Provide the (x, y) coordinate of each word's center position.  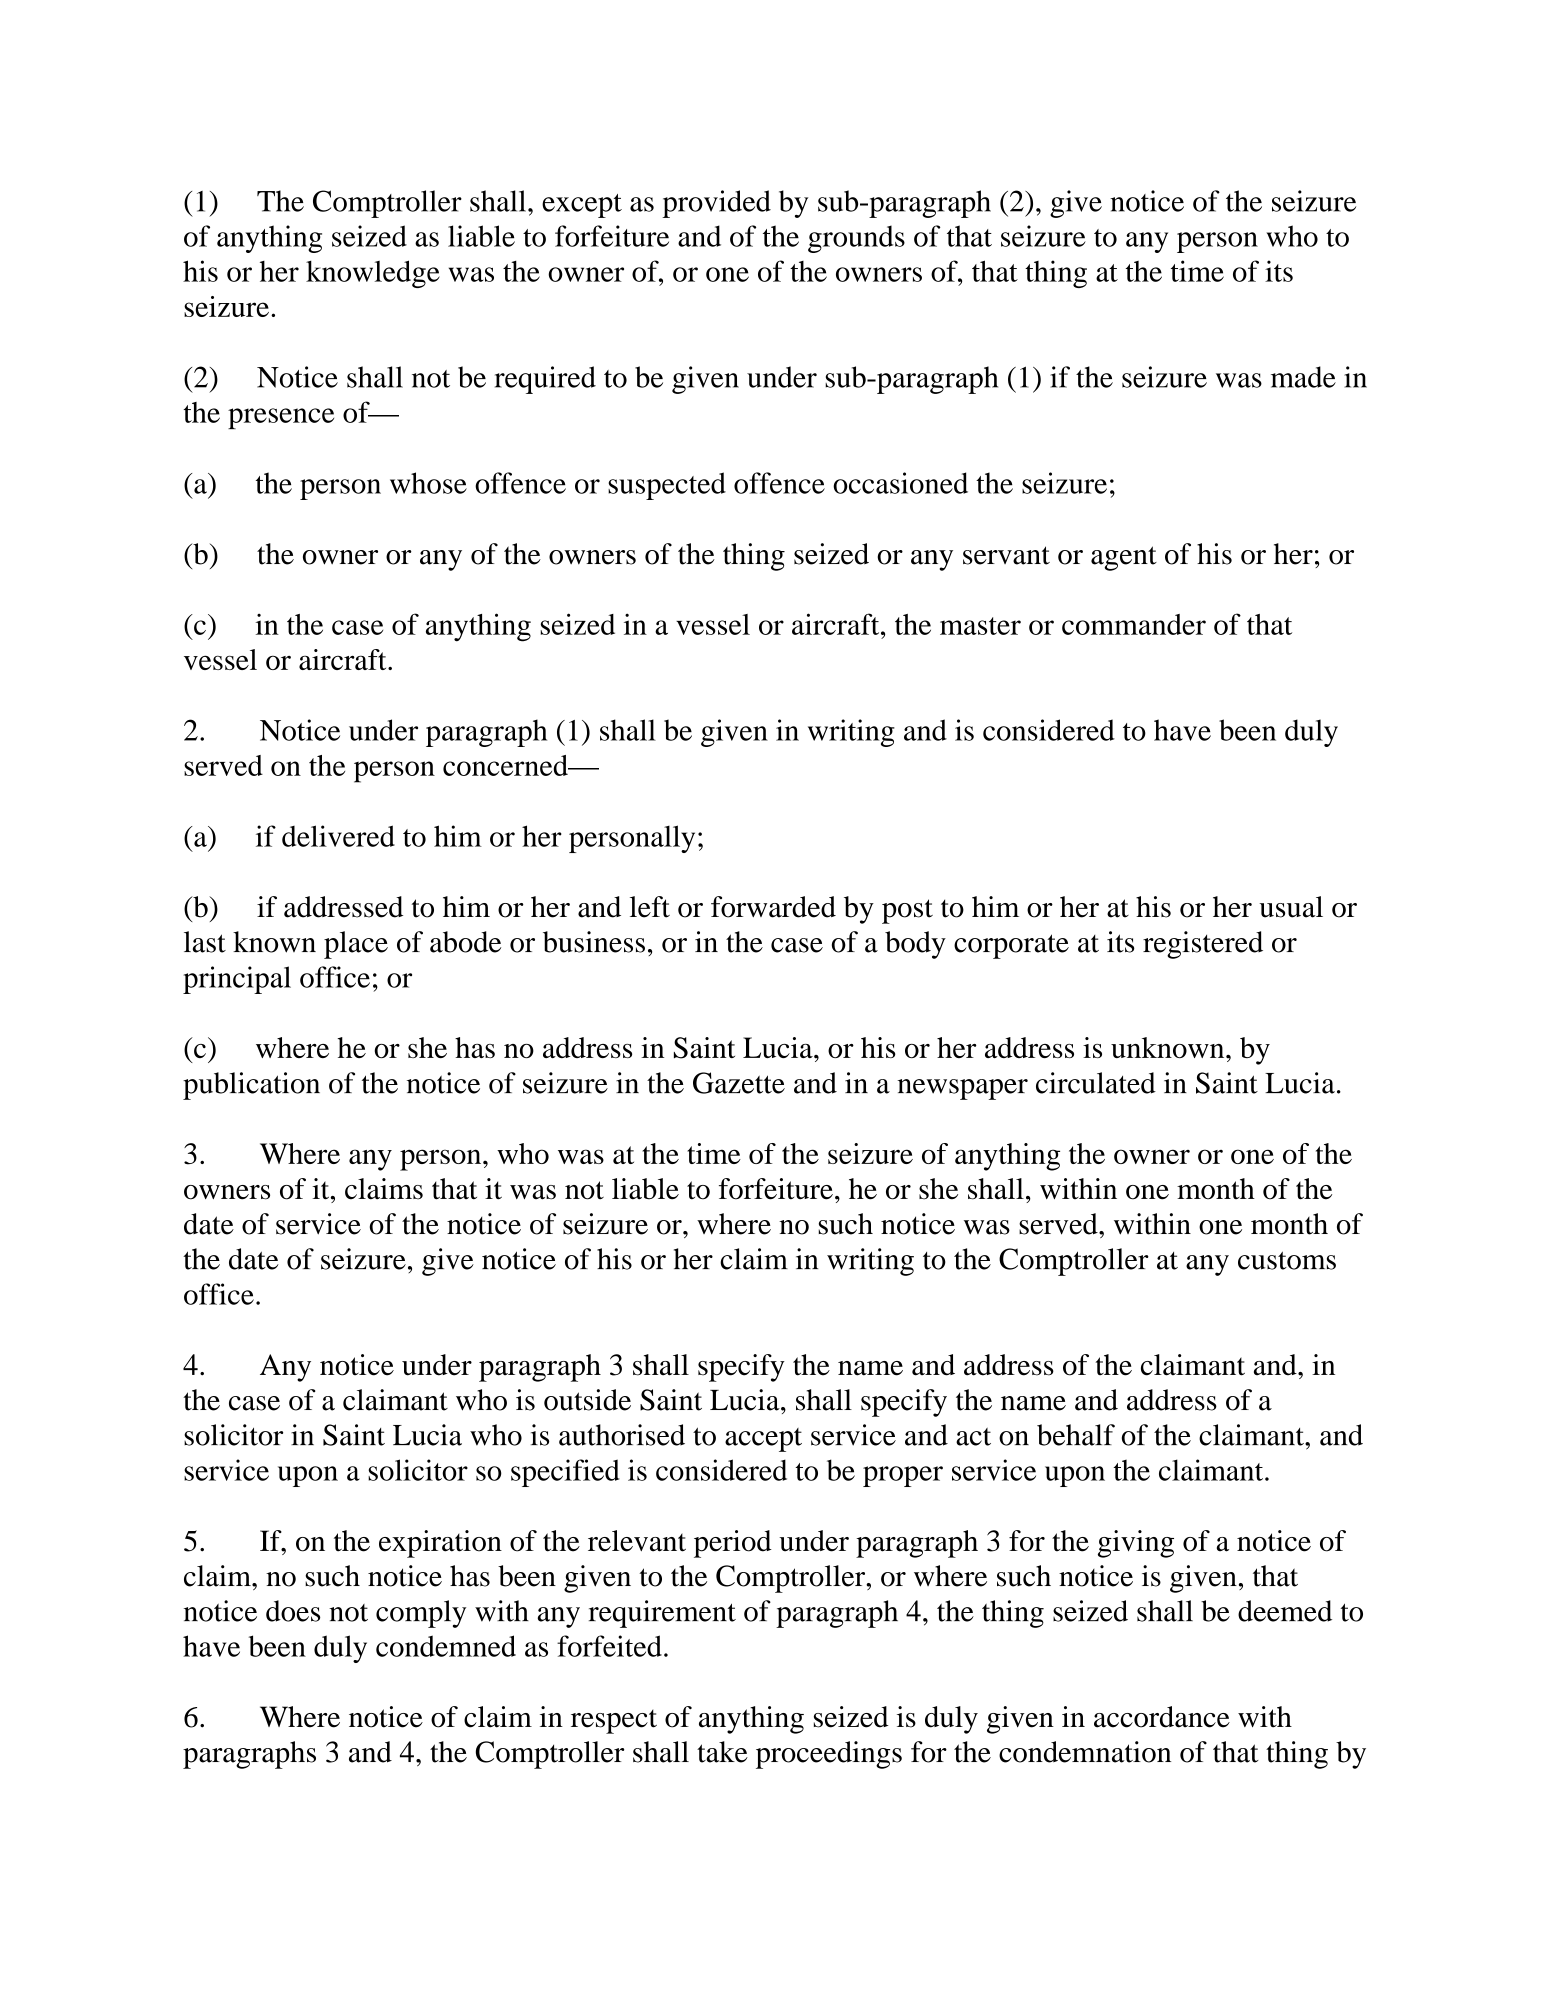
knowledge (373, 274)
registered (1203, 945)
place (356, 945)
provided (716, 204)
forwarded (773, 907)
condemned (446, 1646)
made (1303, 377)
